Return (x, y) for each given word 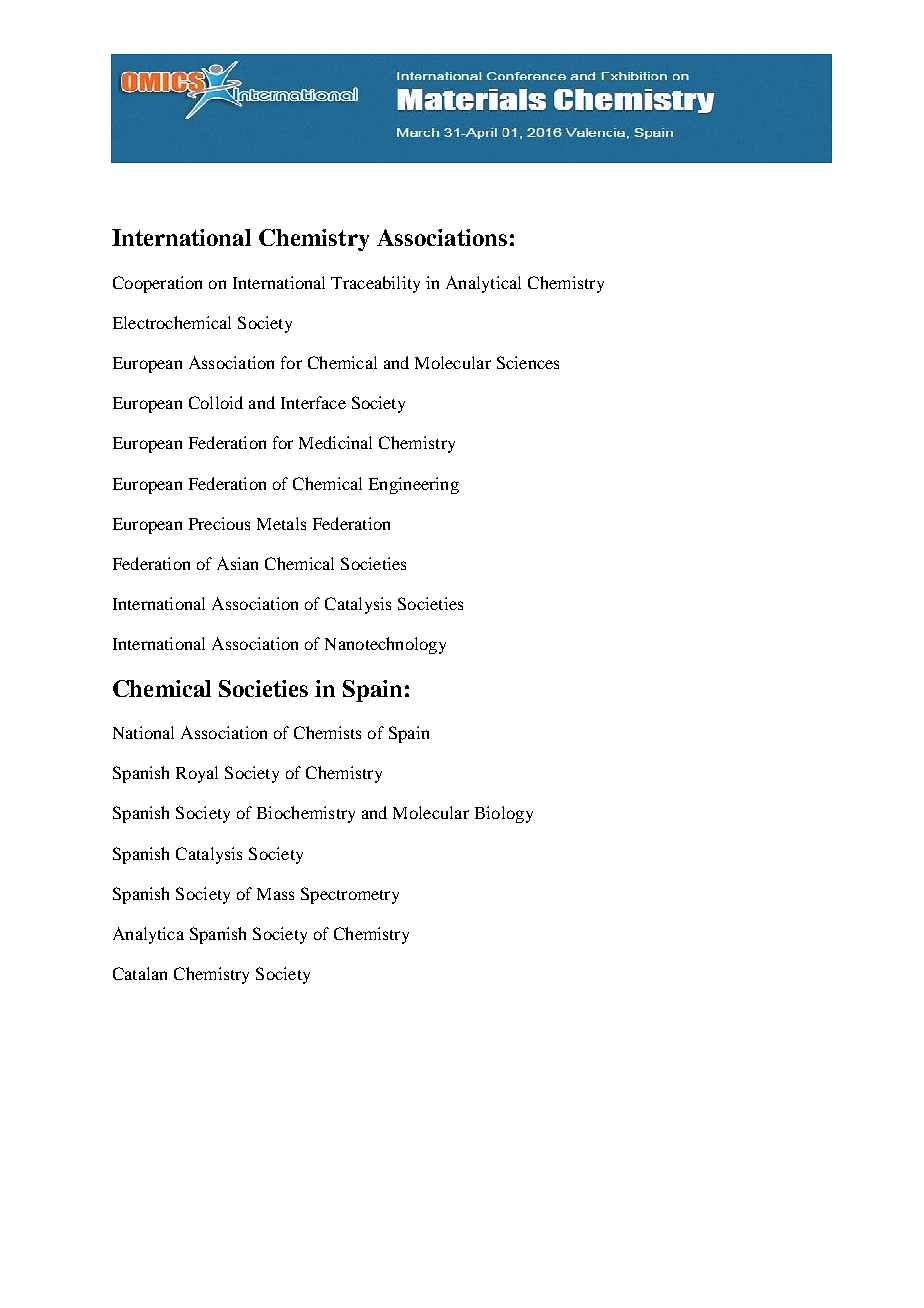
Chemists (327, 732)
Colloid (216, 402)
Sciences (528, 362)
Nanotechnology (385, 645)
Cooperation (157, 284)
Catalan (140, 973)
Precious (219, 523)
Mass (275, 894)
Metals (281, 523)
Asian (237, 563)
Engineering (414, 485)
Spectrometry (350, 895)
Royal (197, 774)
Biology (504, 814)
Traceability (375, 284)
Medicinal (335, 442)
